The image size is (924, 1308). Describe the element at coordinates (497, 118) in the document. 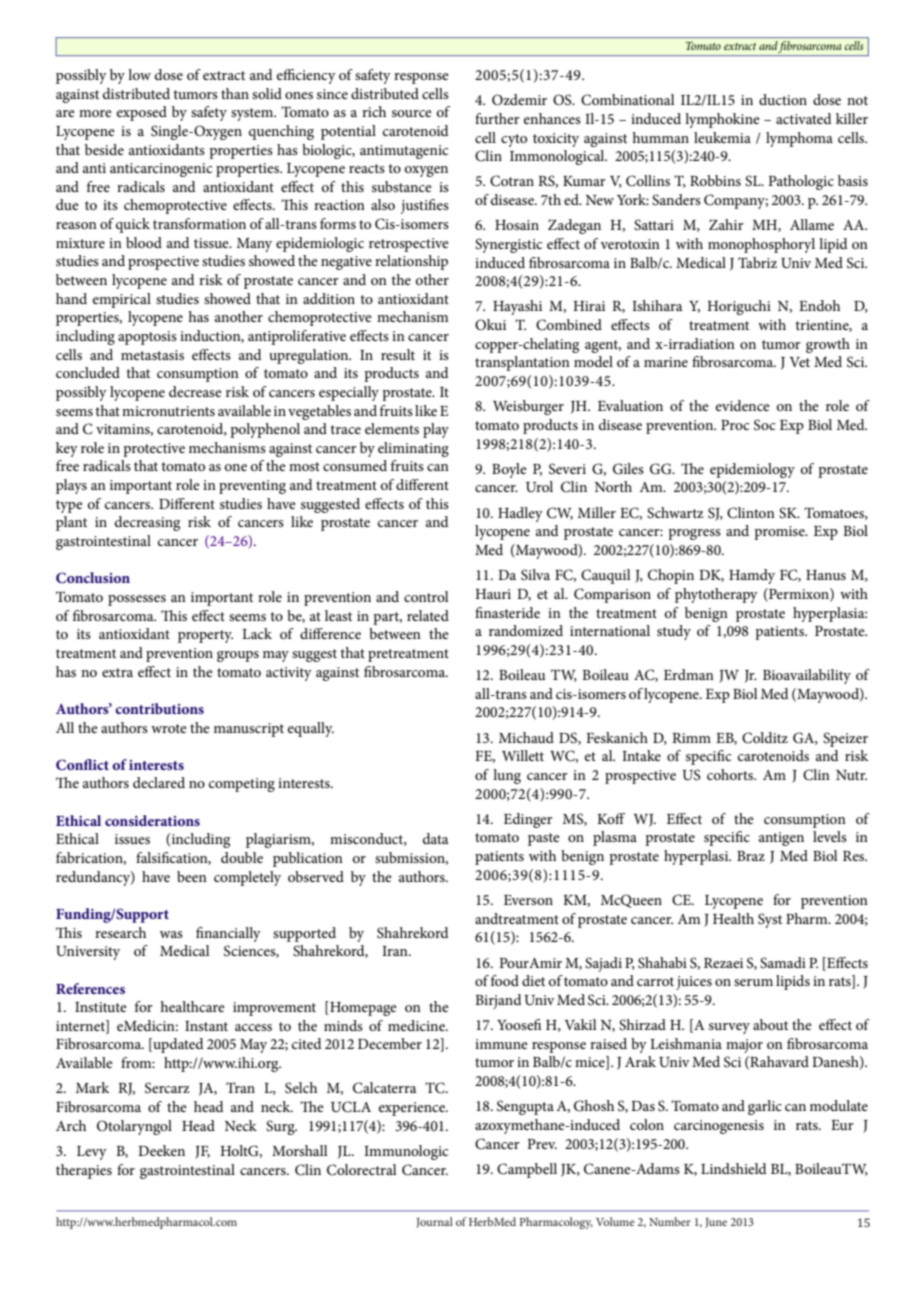

I see `further` at that location.
